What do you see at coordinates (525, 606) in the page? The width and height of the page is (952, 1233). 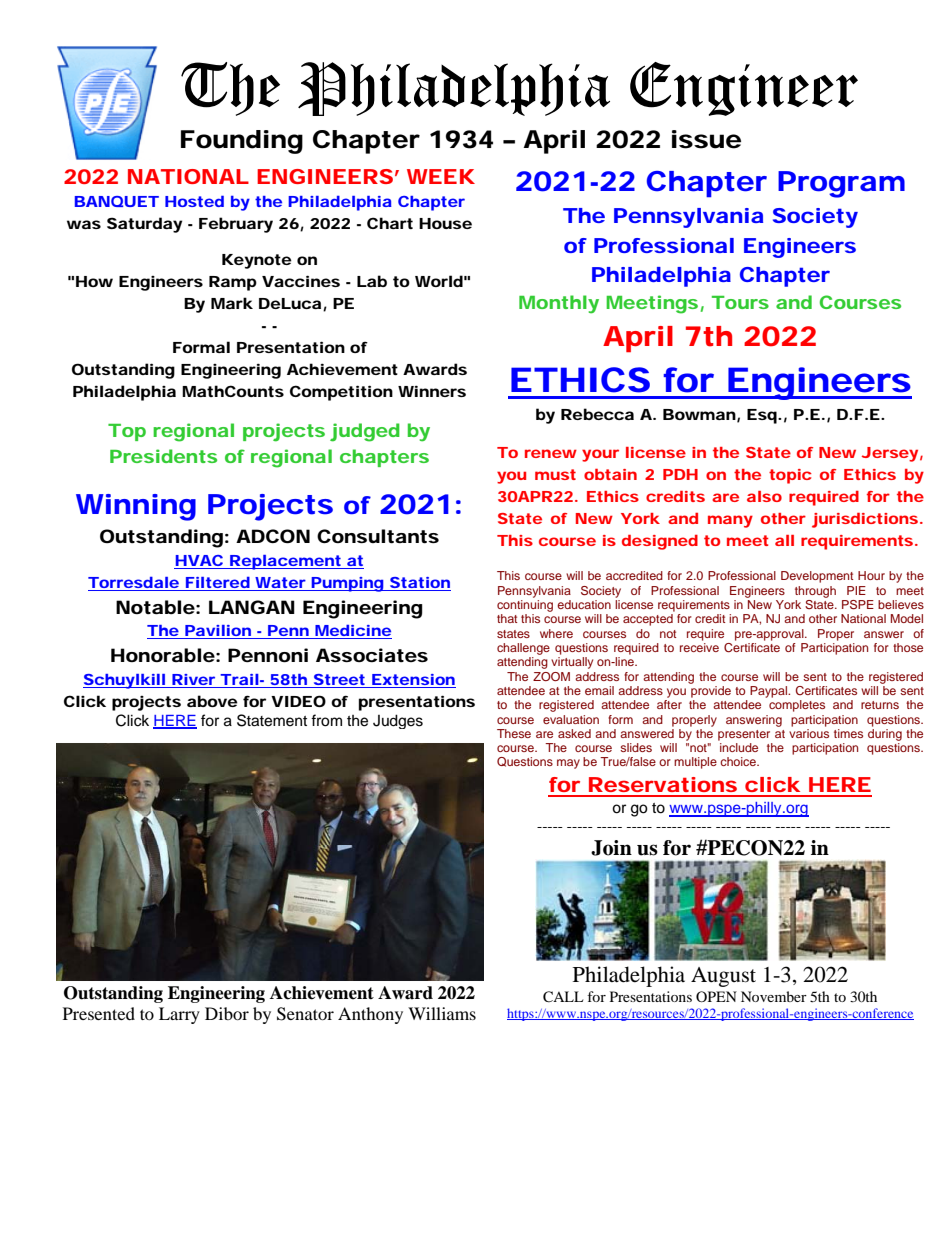 I see `continuing` at bounding box center [525, 606].
